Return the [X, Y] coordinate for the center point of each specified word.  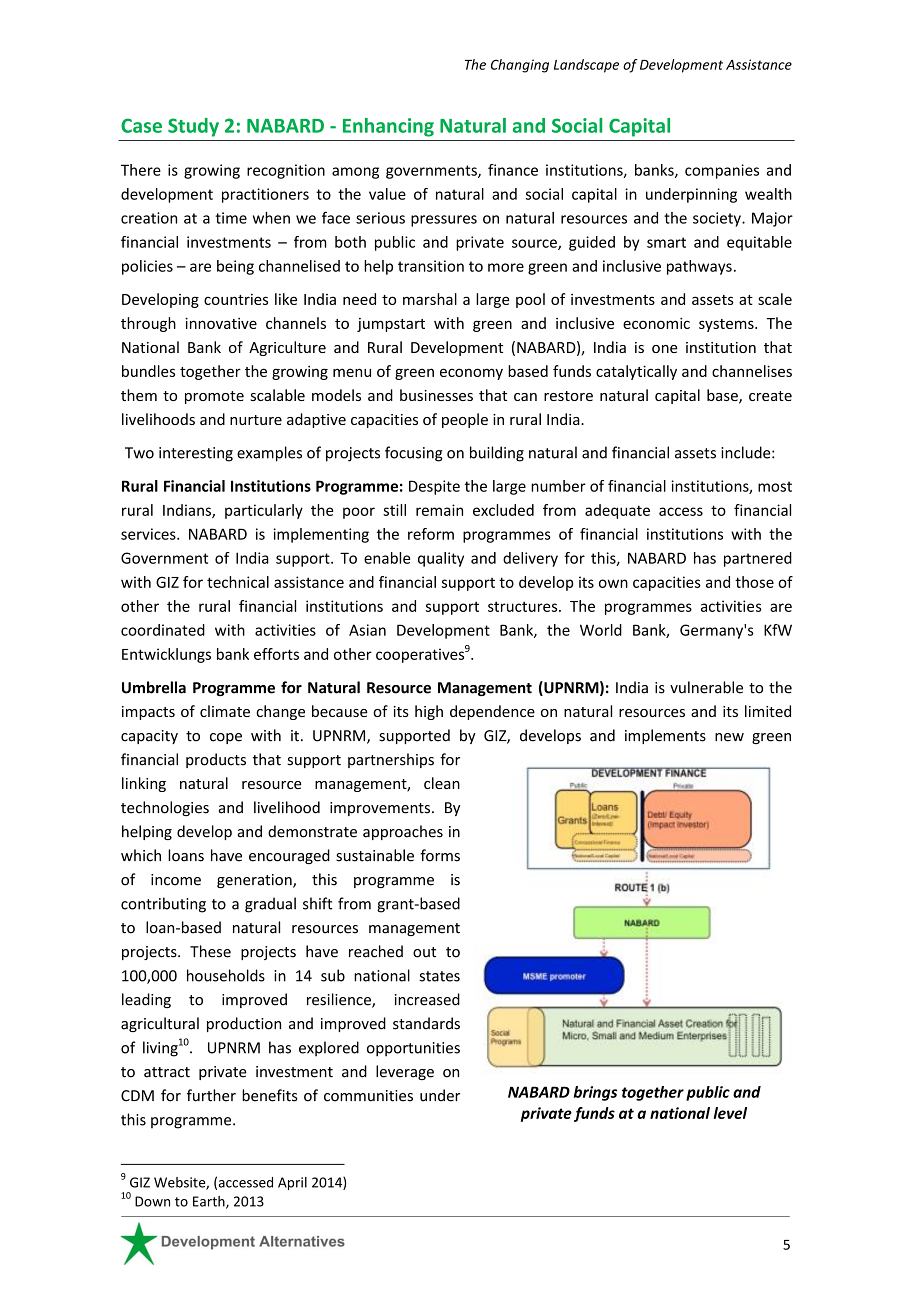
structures [524, 606]
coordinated [163, 630]
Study [193, 127]
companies [722, 171]
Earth [210, 1202]
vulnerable [706, 687]
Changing [520, 66]
